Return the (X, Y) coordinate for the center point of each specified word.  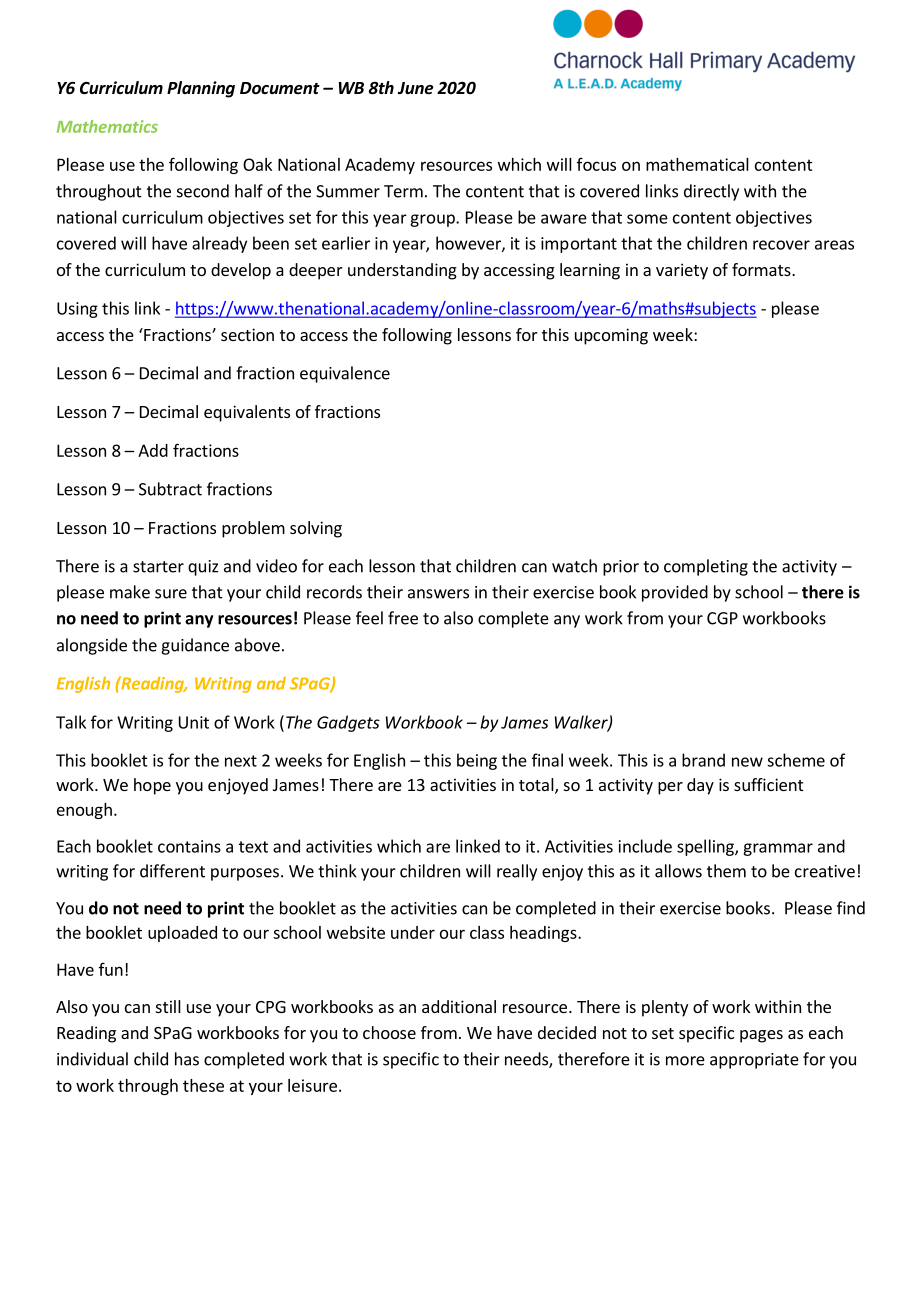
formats (762, 269)
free (403, 618)
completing (706, 567)
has (187, 1059)
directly (711, 192)
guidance (195, 646)
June (415, 88)
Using (77, 310)
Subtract (170, 489)
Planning (201, 89)
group (433, 220)
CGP (722, 618)
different (172, 871)
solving (316, 529)
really (517, 872)
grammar (778, 849)
